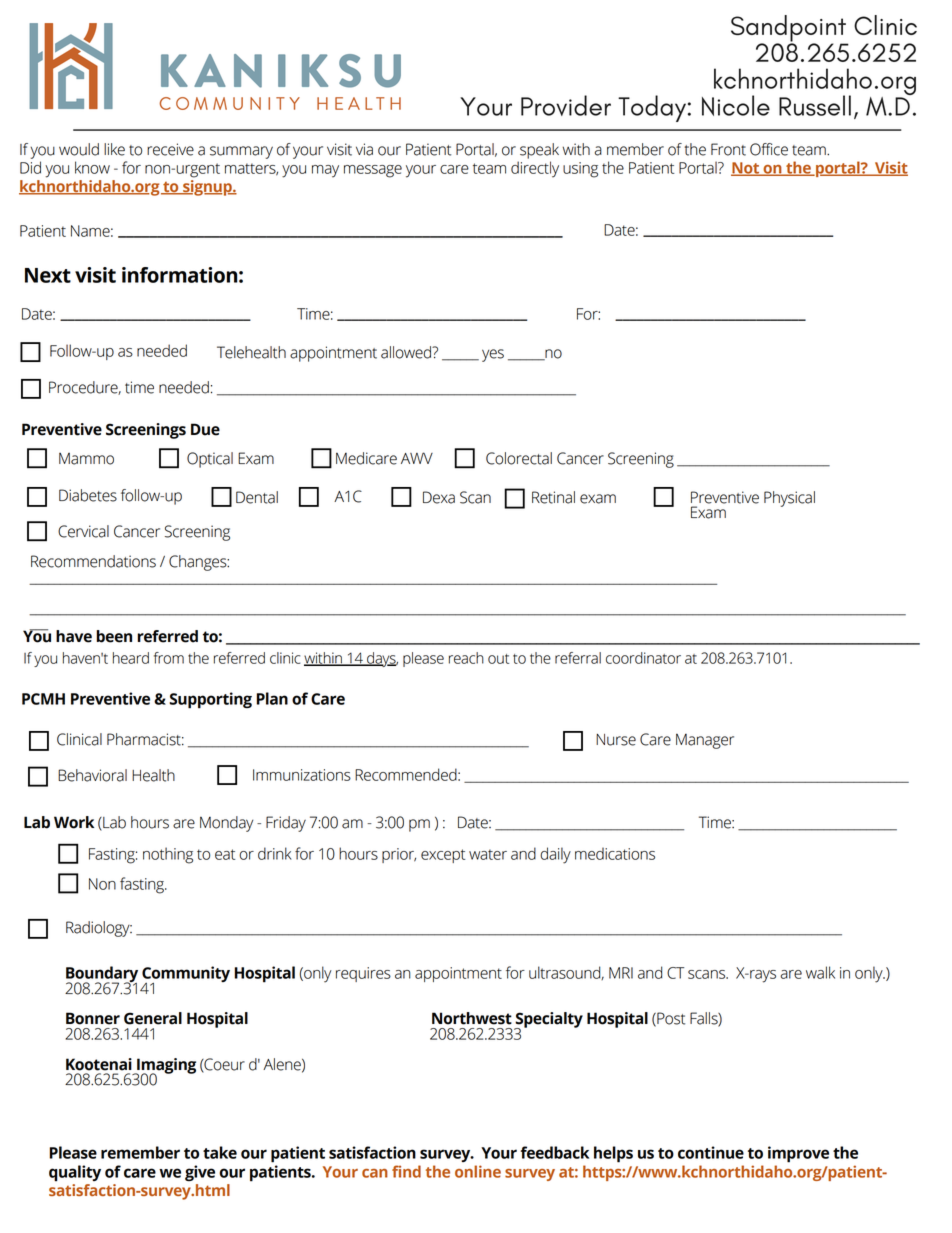  What do you see at coordinates (443, 856) in the screenshot?
I see `except` at bounding box center [443, 856].
